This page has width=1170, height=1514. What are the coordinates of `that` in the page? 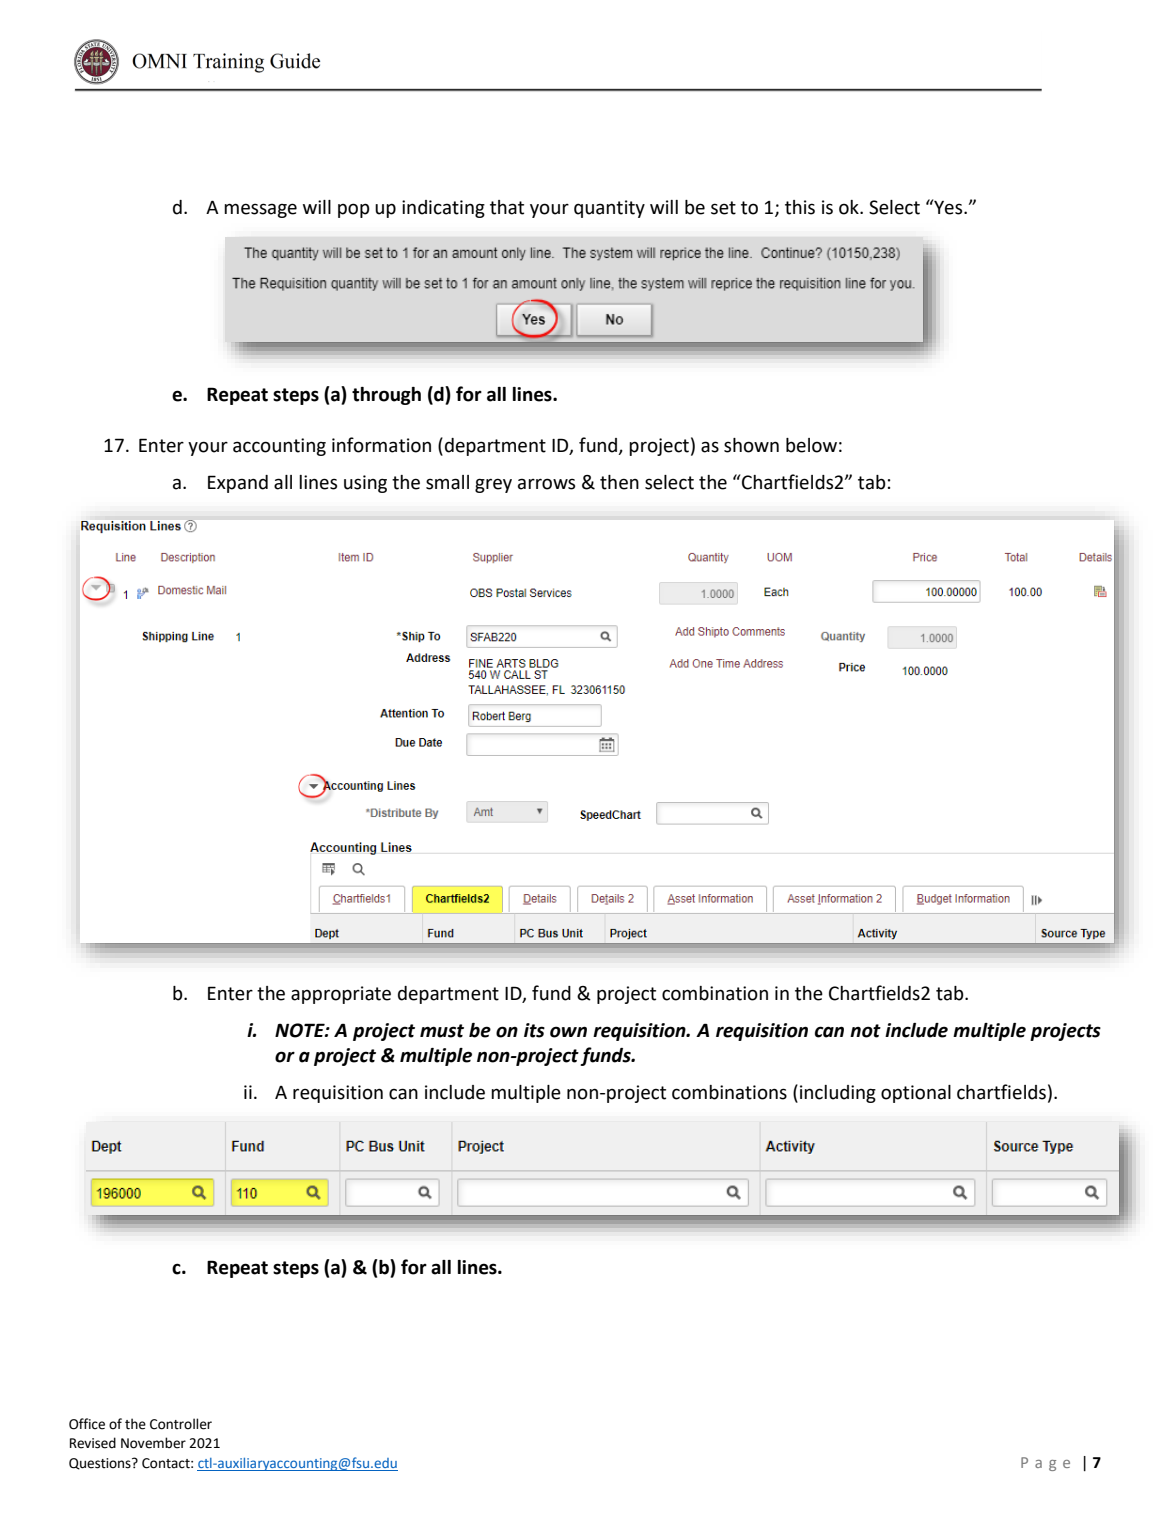 It's located at (507, 207).
